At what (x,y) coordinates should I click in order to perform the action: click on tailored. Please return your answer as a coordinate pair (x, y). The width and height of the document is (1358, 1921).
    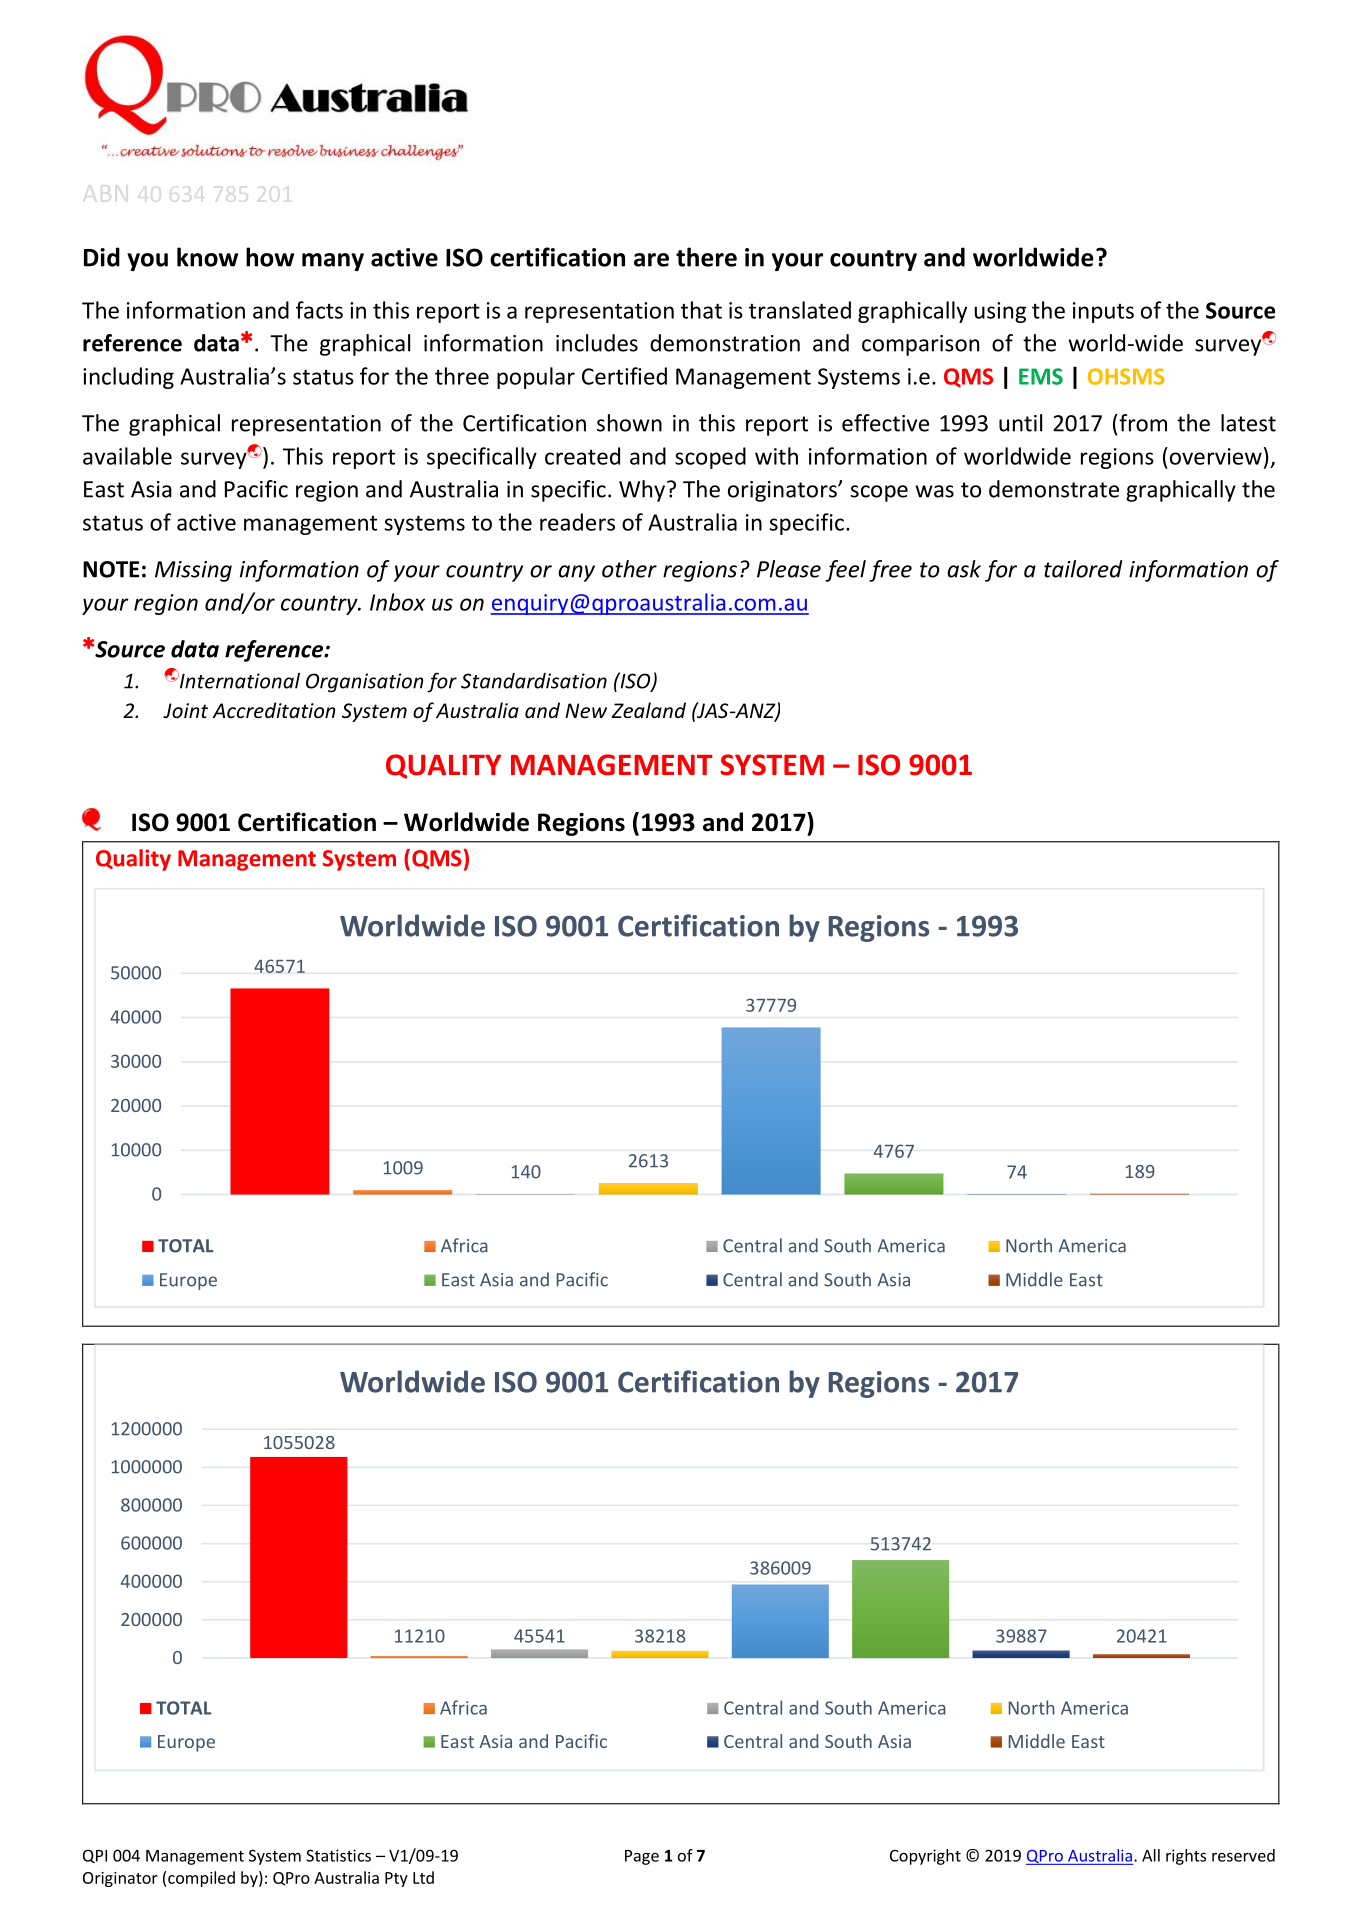
    Looking at the image, I should click on (1083, 569).
